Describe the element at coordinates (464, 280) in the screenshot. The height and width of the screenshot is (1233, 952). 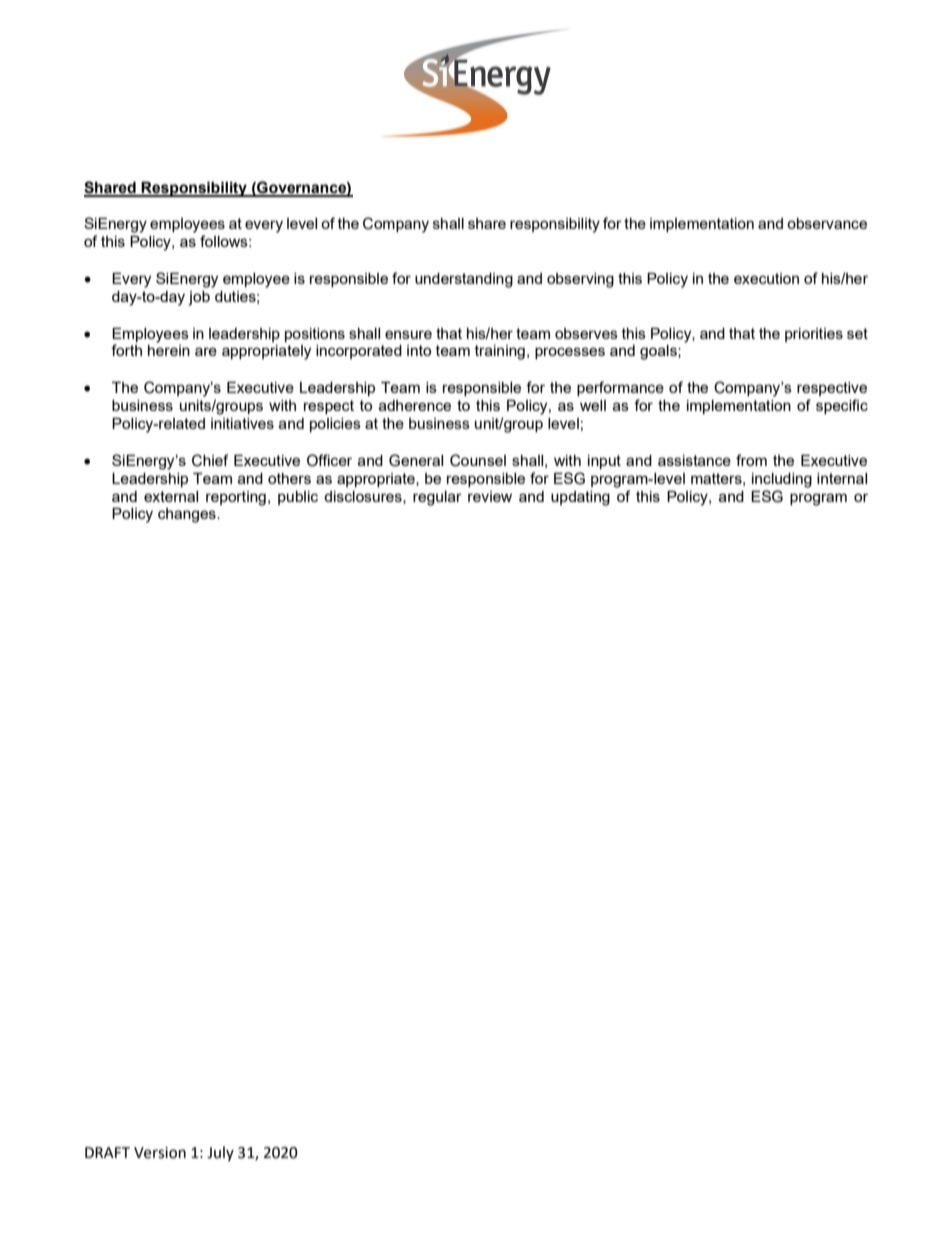
I see `understanding` at that location.
